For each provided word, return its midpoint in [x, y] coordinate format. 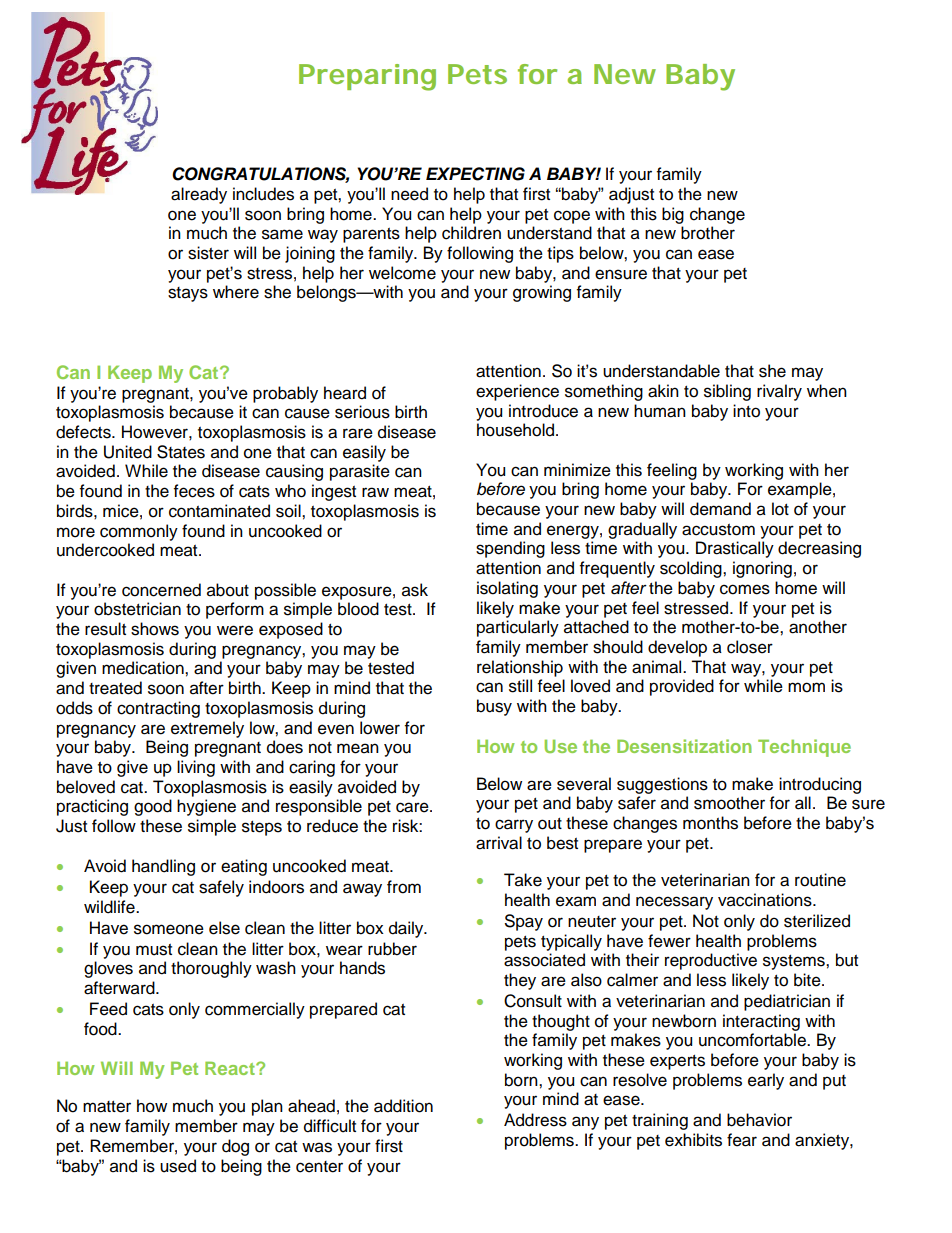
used [178, 1166]
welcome [402, 273]
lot [780, 509]
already [199, 195]
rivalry [779, 392]
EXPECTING [475, 174]
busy [494, 707]
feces [194, 491]
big [673, 215]
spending [510, 549]
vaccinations [766, 900]
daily [407, 929]
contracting [158, 709]
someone [169, 929]
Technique [804, 748]
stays [188, 294]
